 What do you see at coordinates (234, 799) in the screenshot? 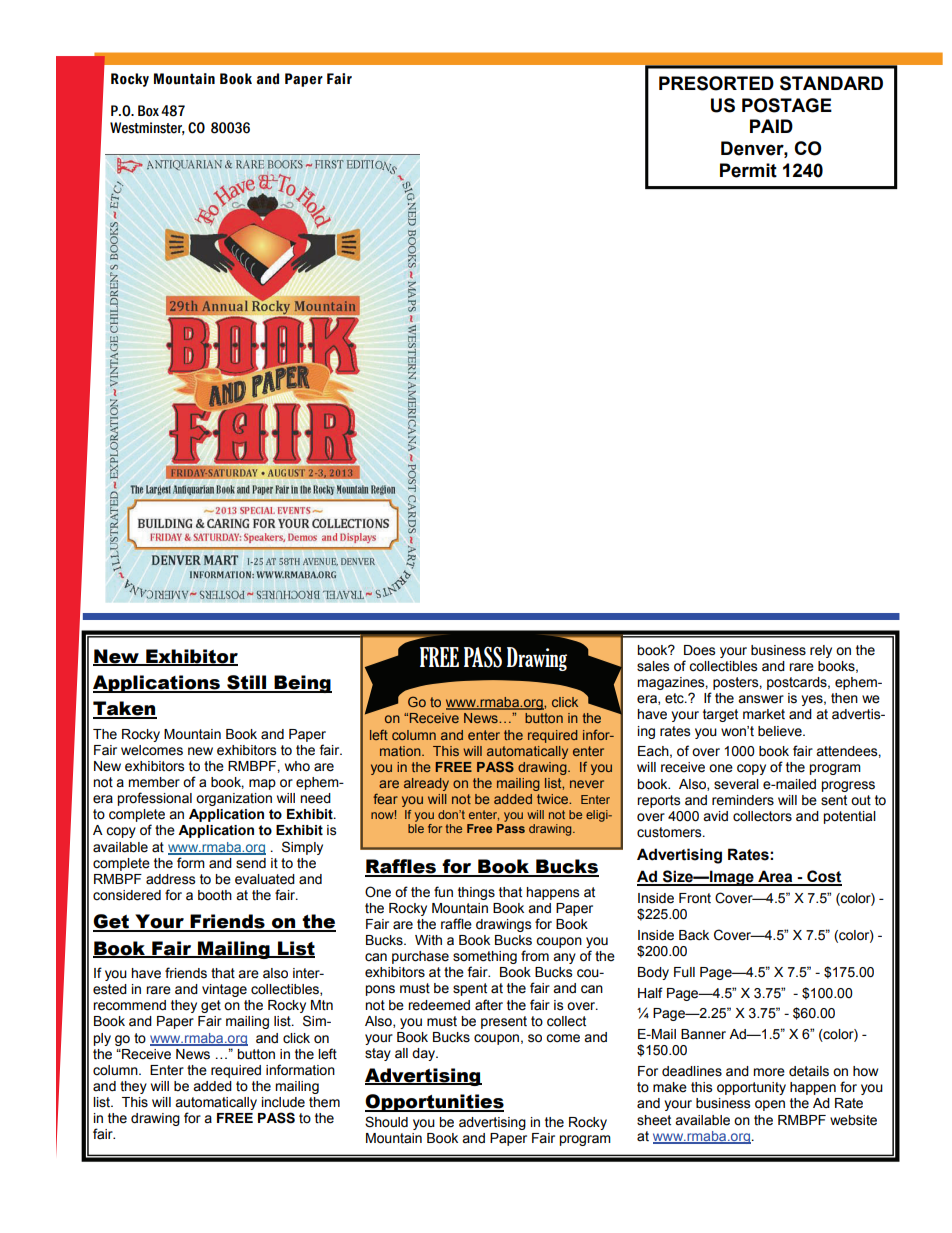
I see `organization` at bounding box center [234, 799].
